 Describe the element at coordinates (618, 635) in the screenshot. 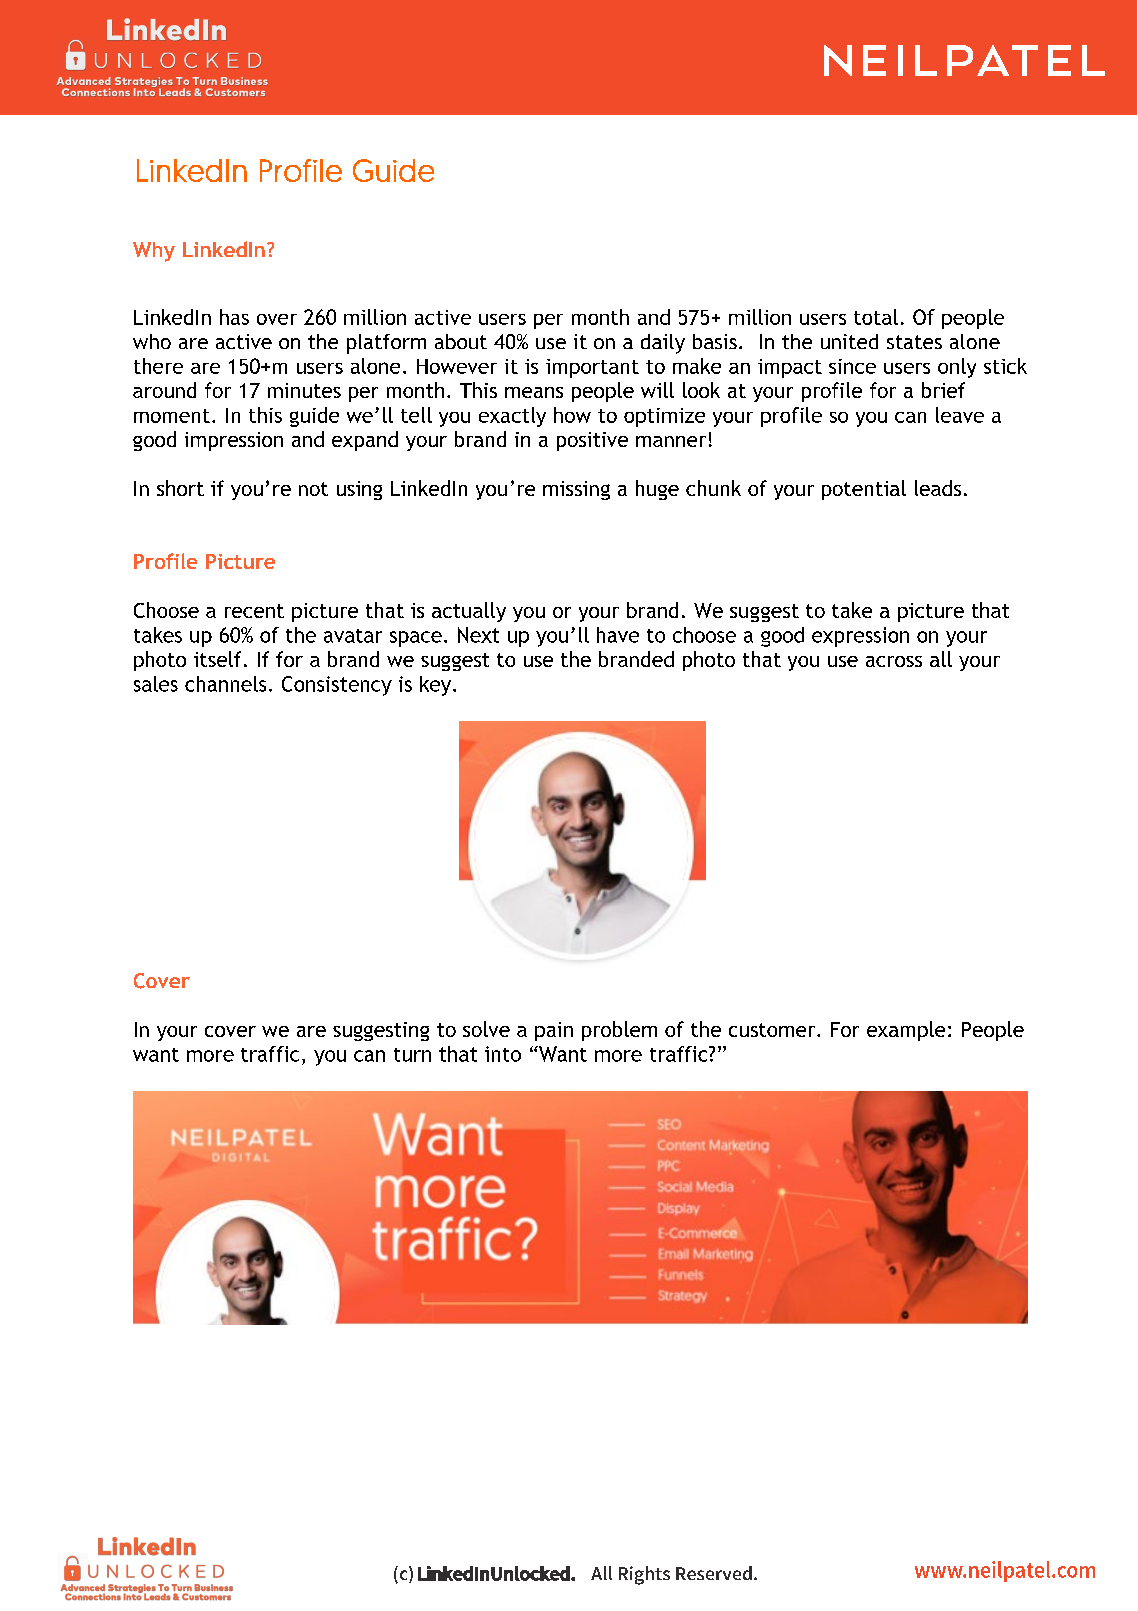

I see `have` at that location.
